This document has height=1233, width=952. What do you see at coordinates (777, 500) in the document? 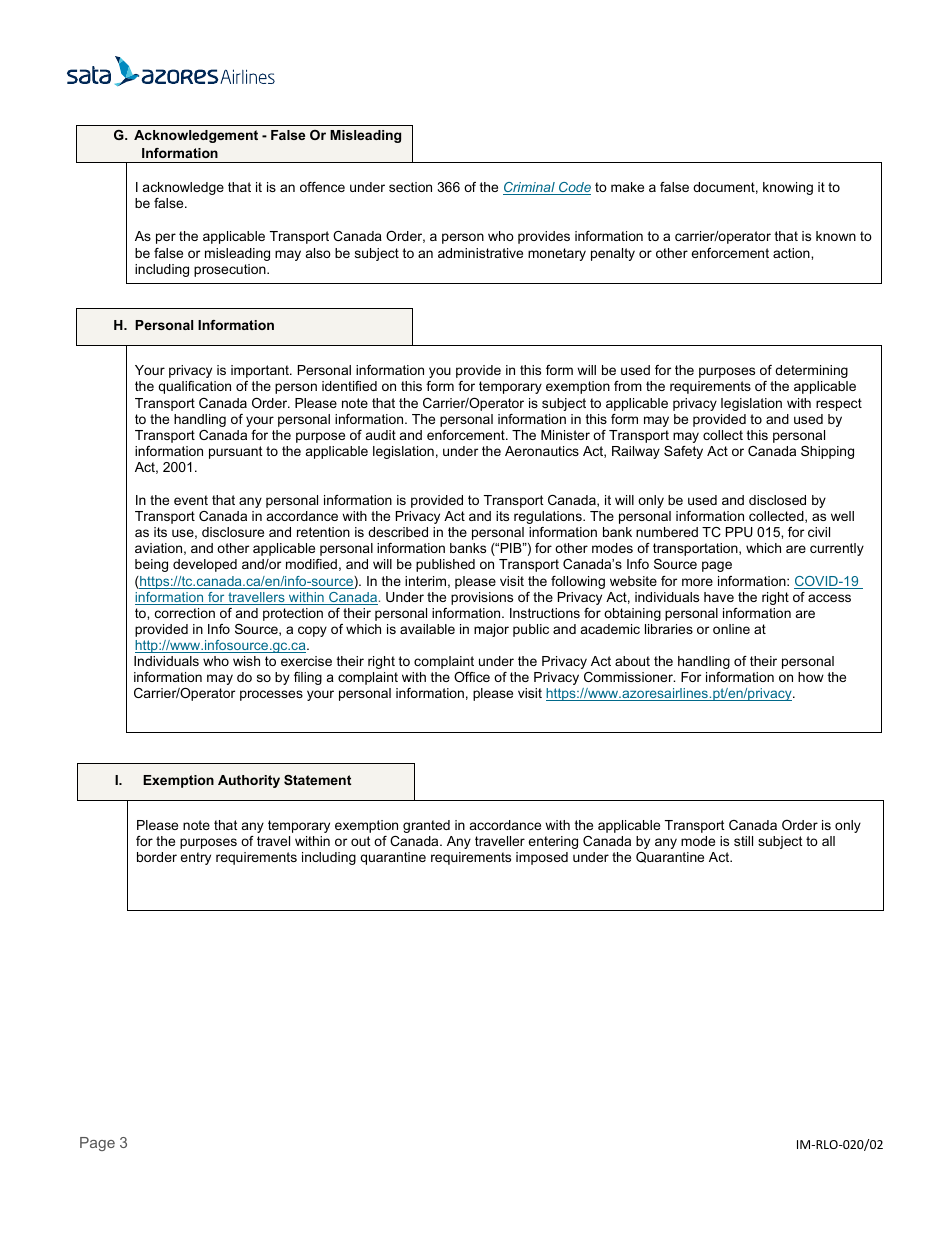
I see `disclosed` at bounding box center [777, 500].
